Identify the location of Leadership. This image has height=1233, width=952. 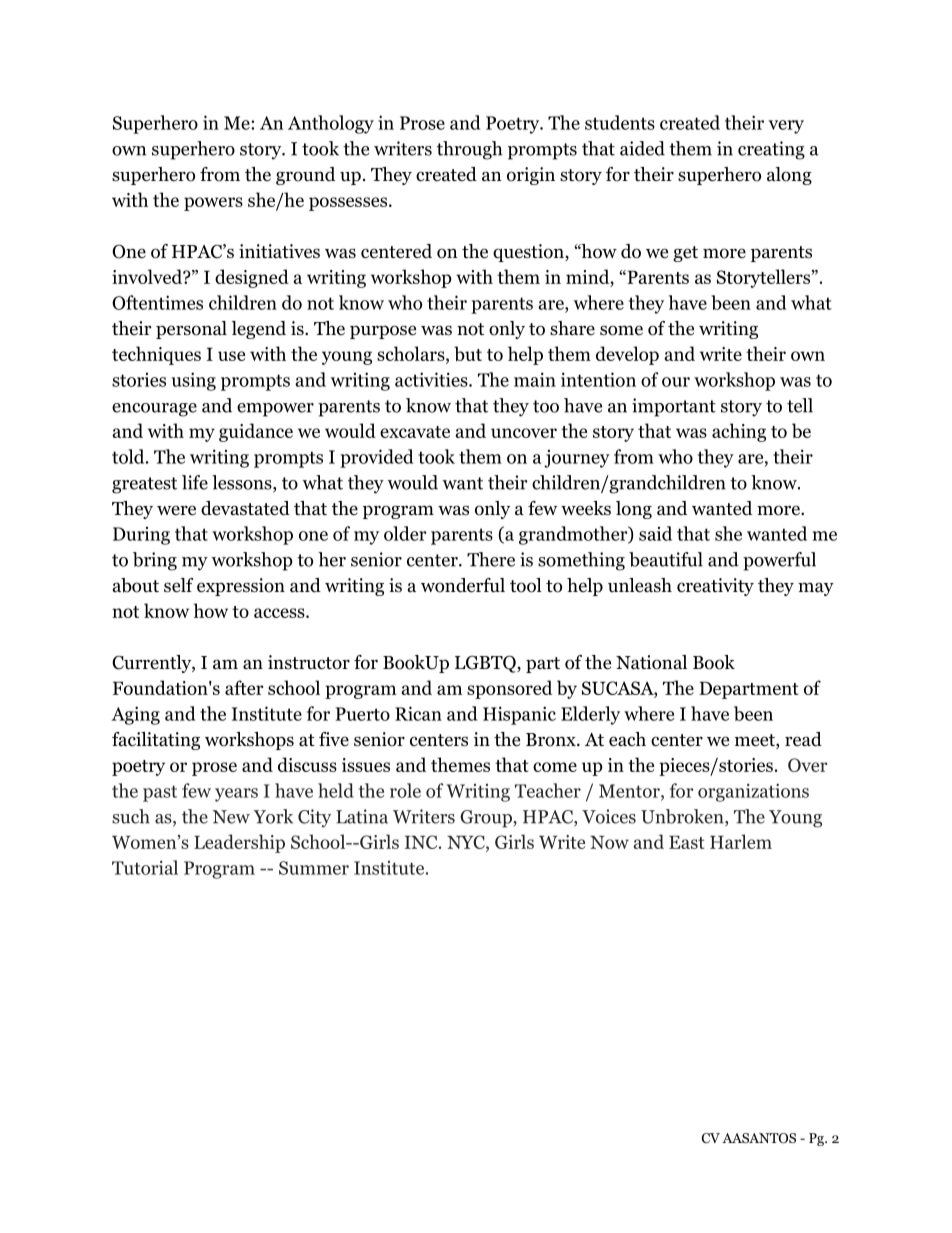
(239, 843).
